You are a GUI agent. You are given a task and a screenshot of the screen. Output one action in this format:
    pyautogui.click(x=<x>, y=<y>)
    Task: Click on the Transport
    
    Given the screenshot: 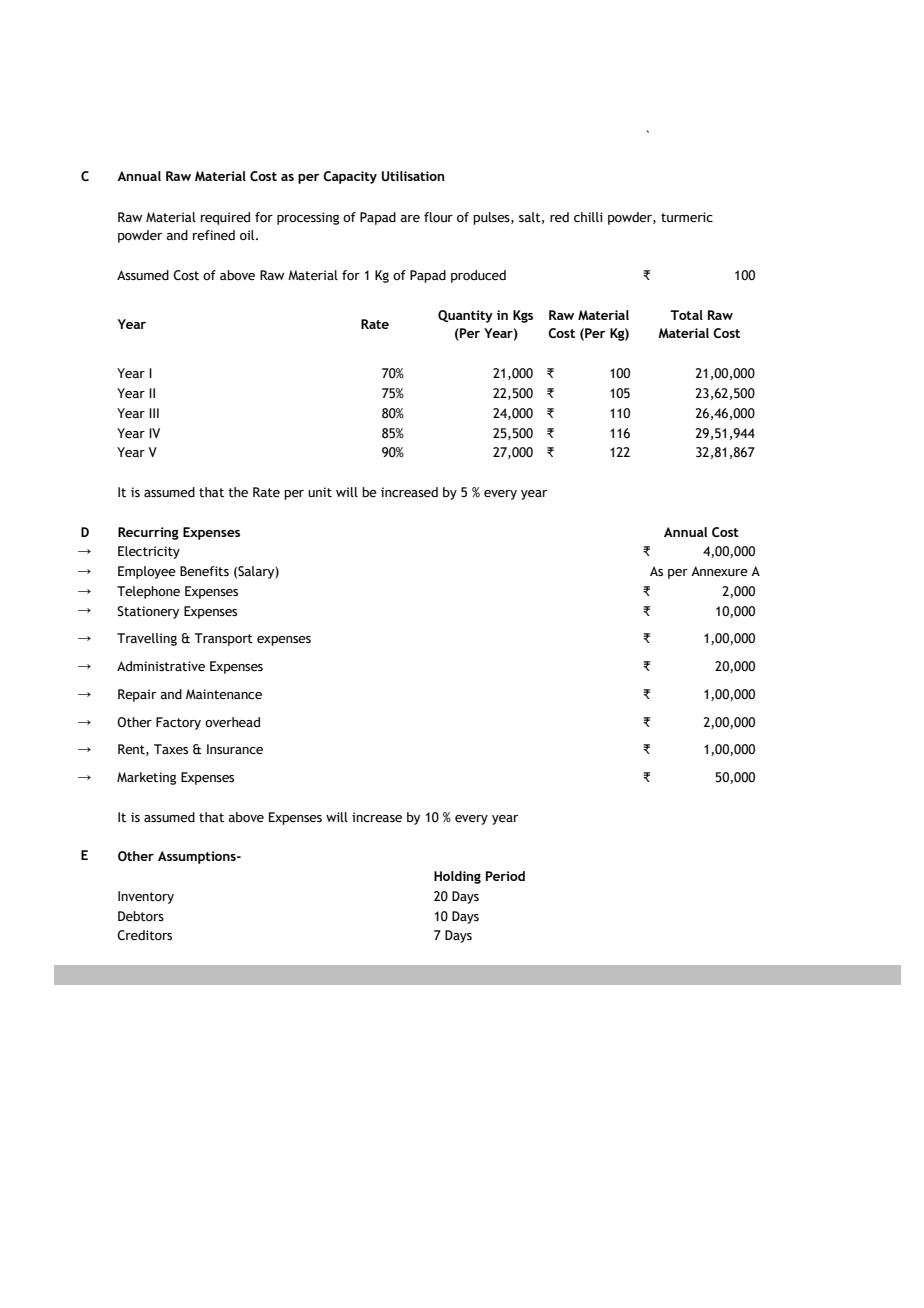 What is the action you would take?
    pyautogui.click(x=223, y=639)
